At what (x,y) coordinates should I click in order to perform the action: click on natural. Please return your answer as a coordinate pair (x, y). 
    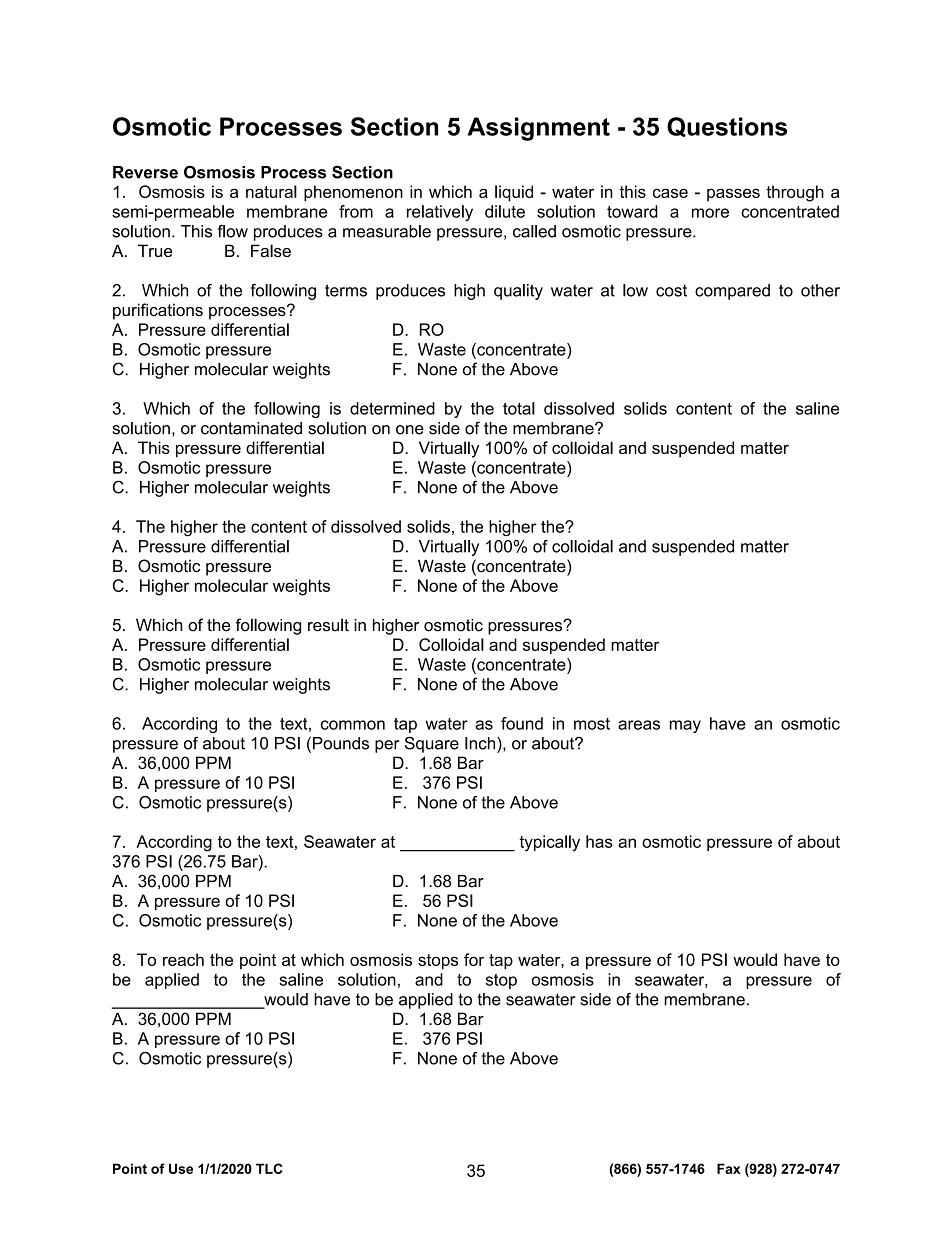
    Looking at the image, I should click on (271, 191).
